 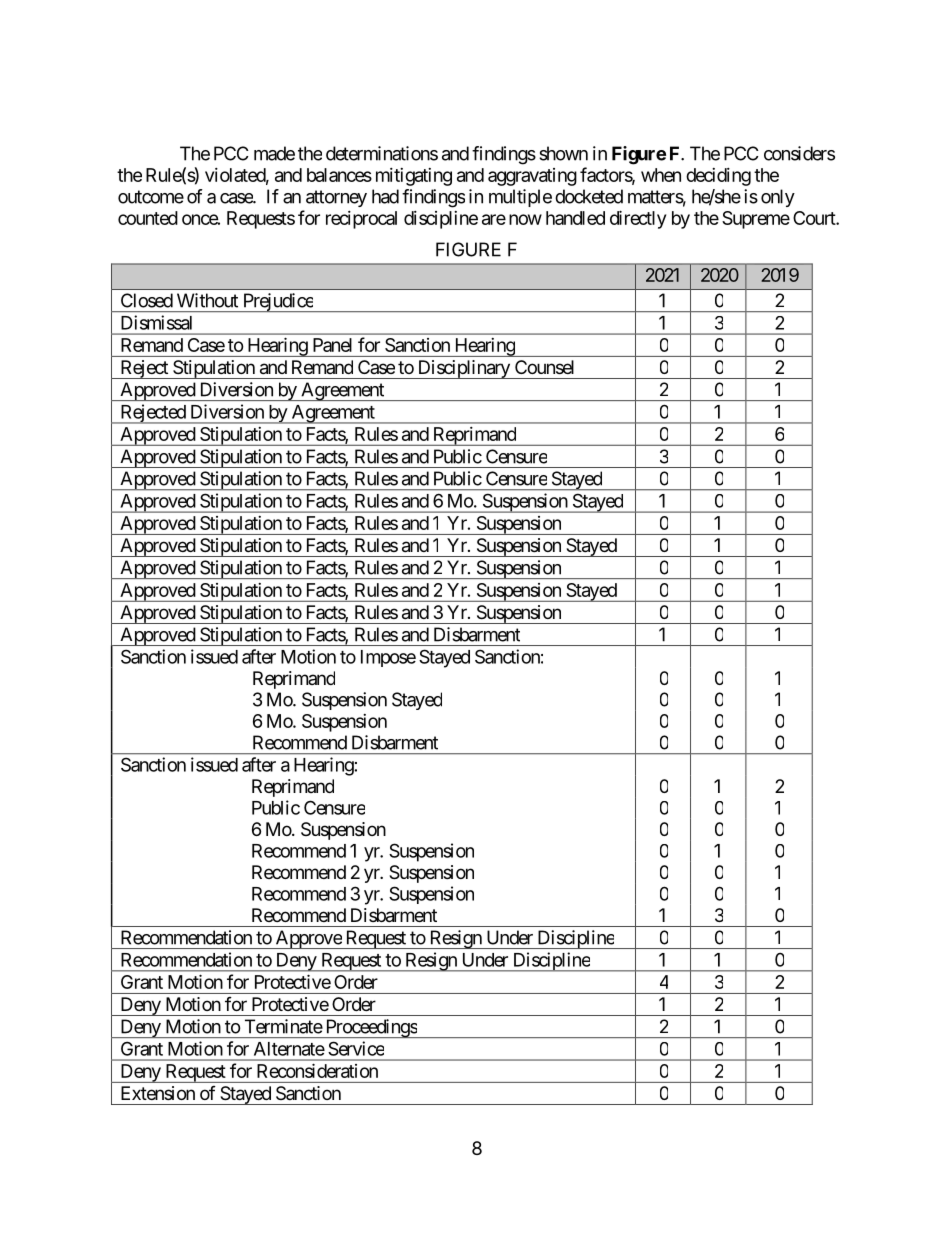 I want to click on deciding, so click(x=718, y=177).
